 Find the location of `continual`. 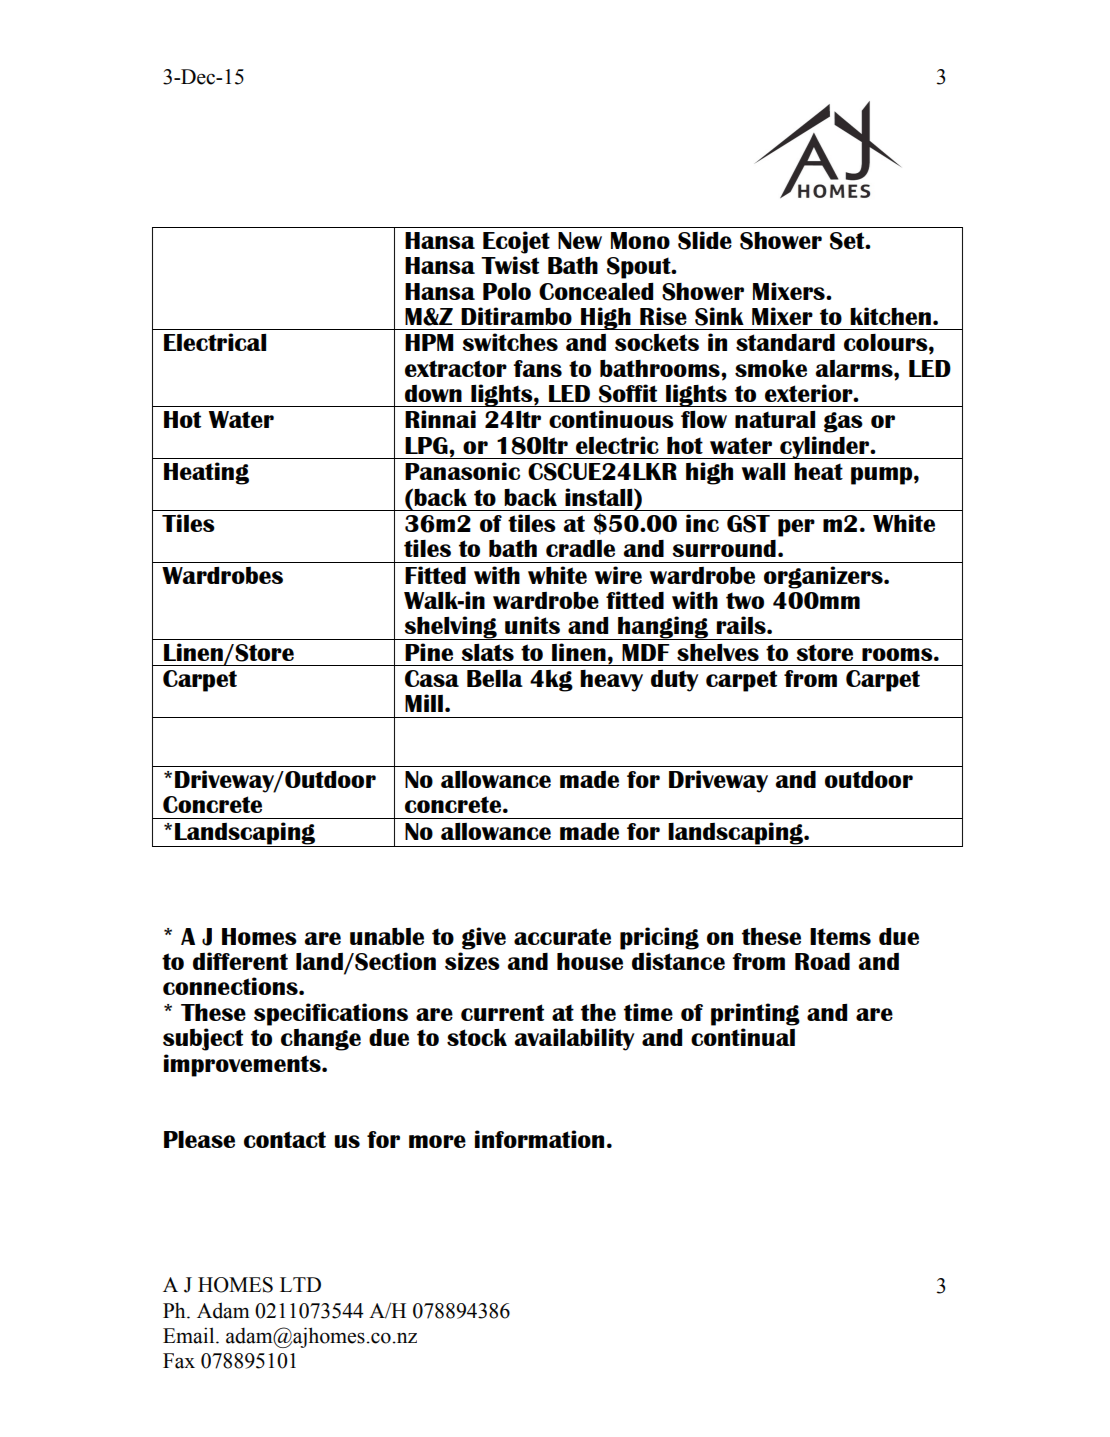

continual is located at coordinates (743, 1037).
